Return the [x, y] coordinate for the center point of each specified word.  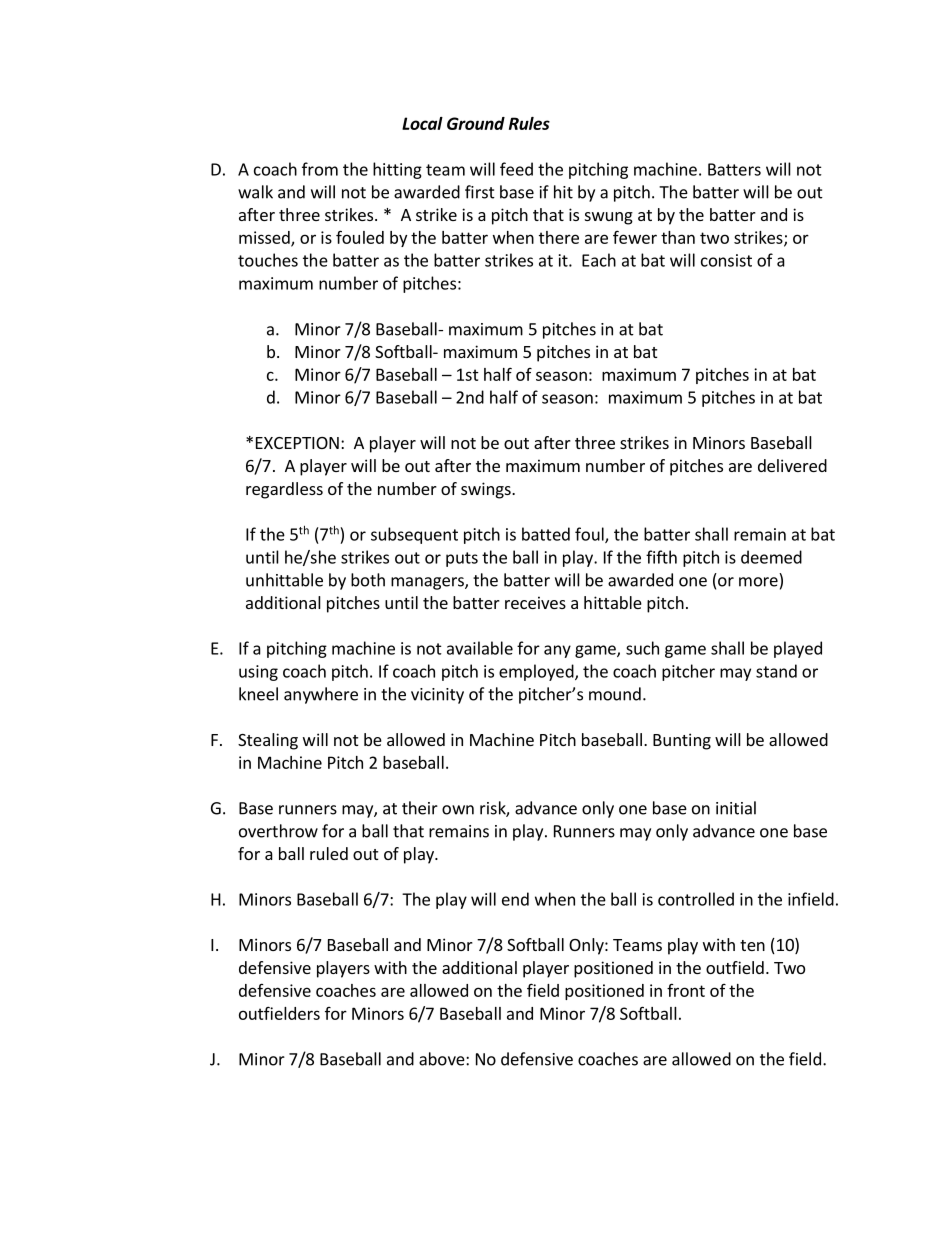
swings [487, 490]
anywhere [321, 695]
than [678, 237]
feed [516, 169]
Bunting [682, 741]
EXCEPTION [297, 443]
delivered [792, 465]
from [320, 169]
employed [537, 672]
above [443, 1059]
